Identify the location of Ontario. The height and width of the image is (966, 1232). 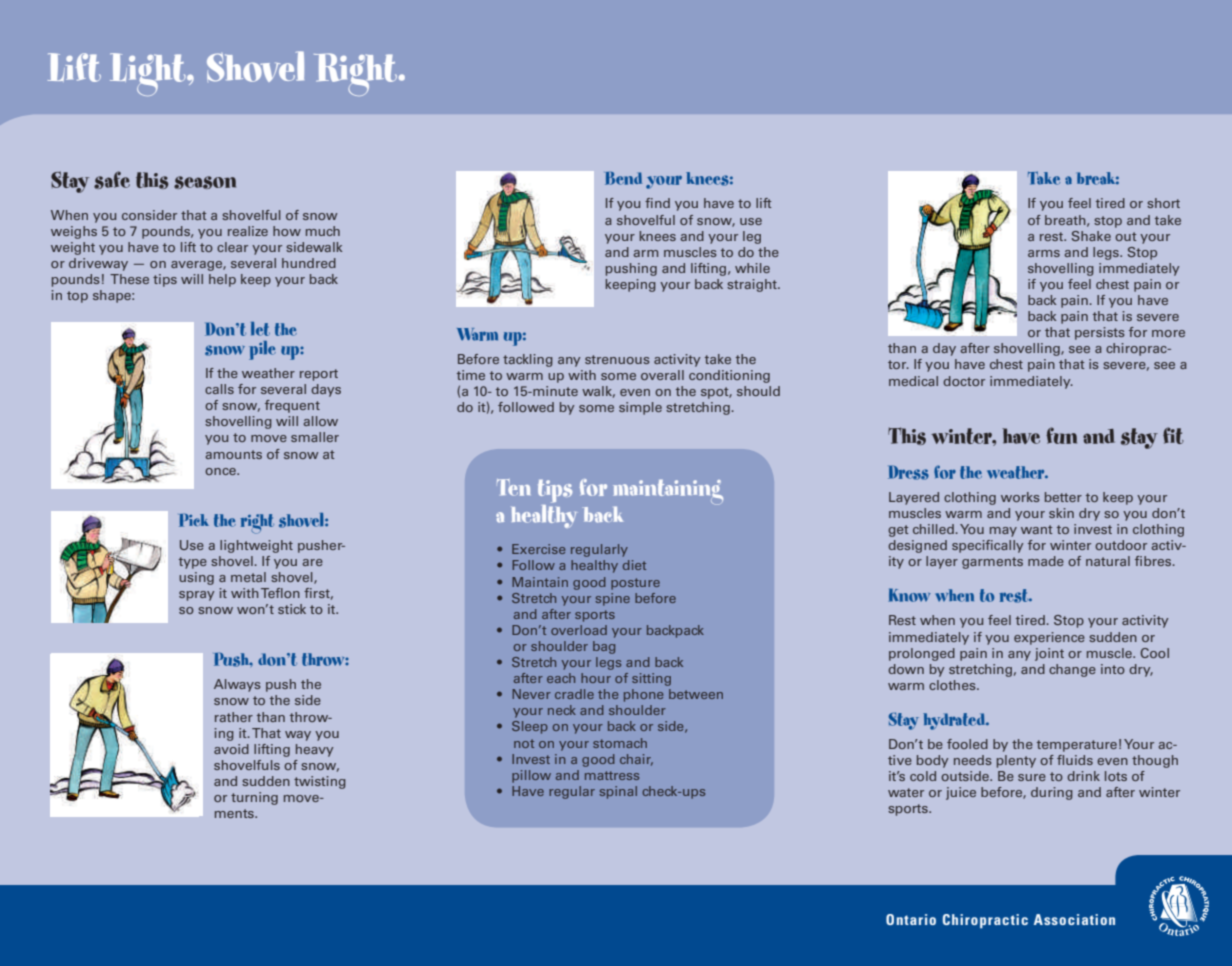
(911, 919).
